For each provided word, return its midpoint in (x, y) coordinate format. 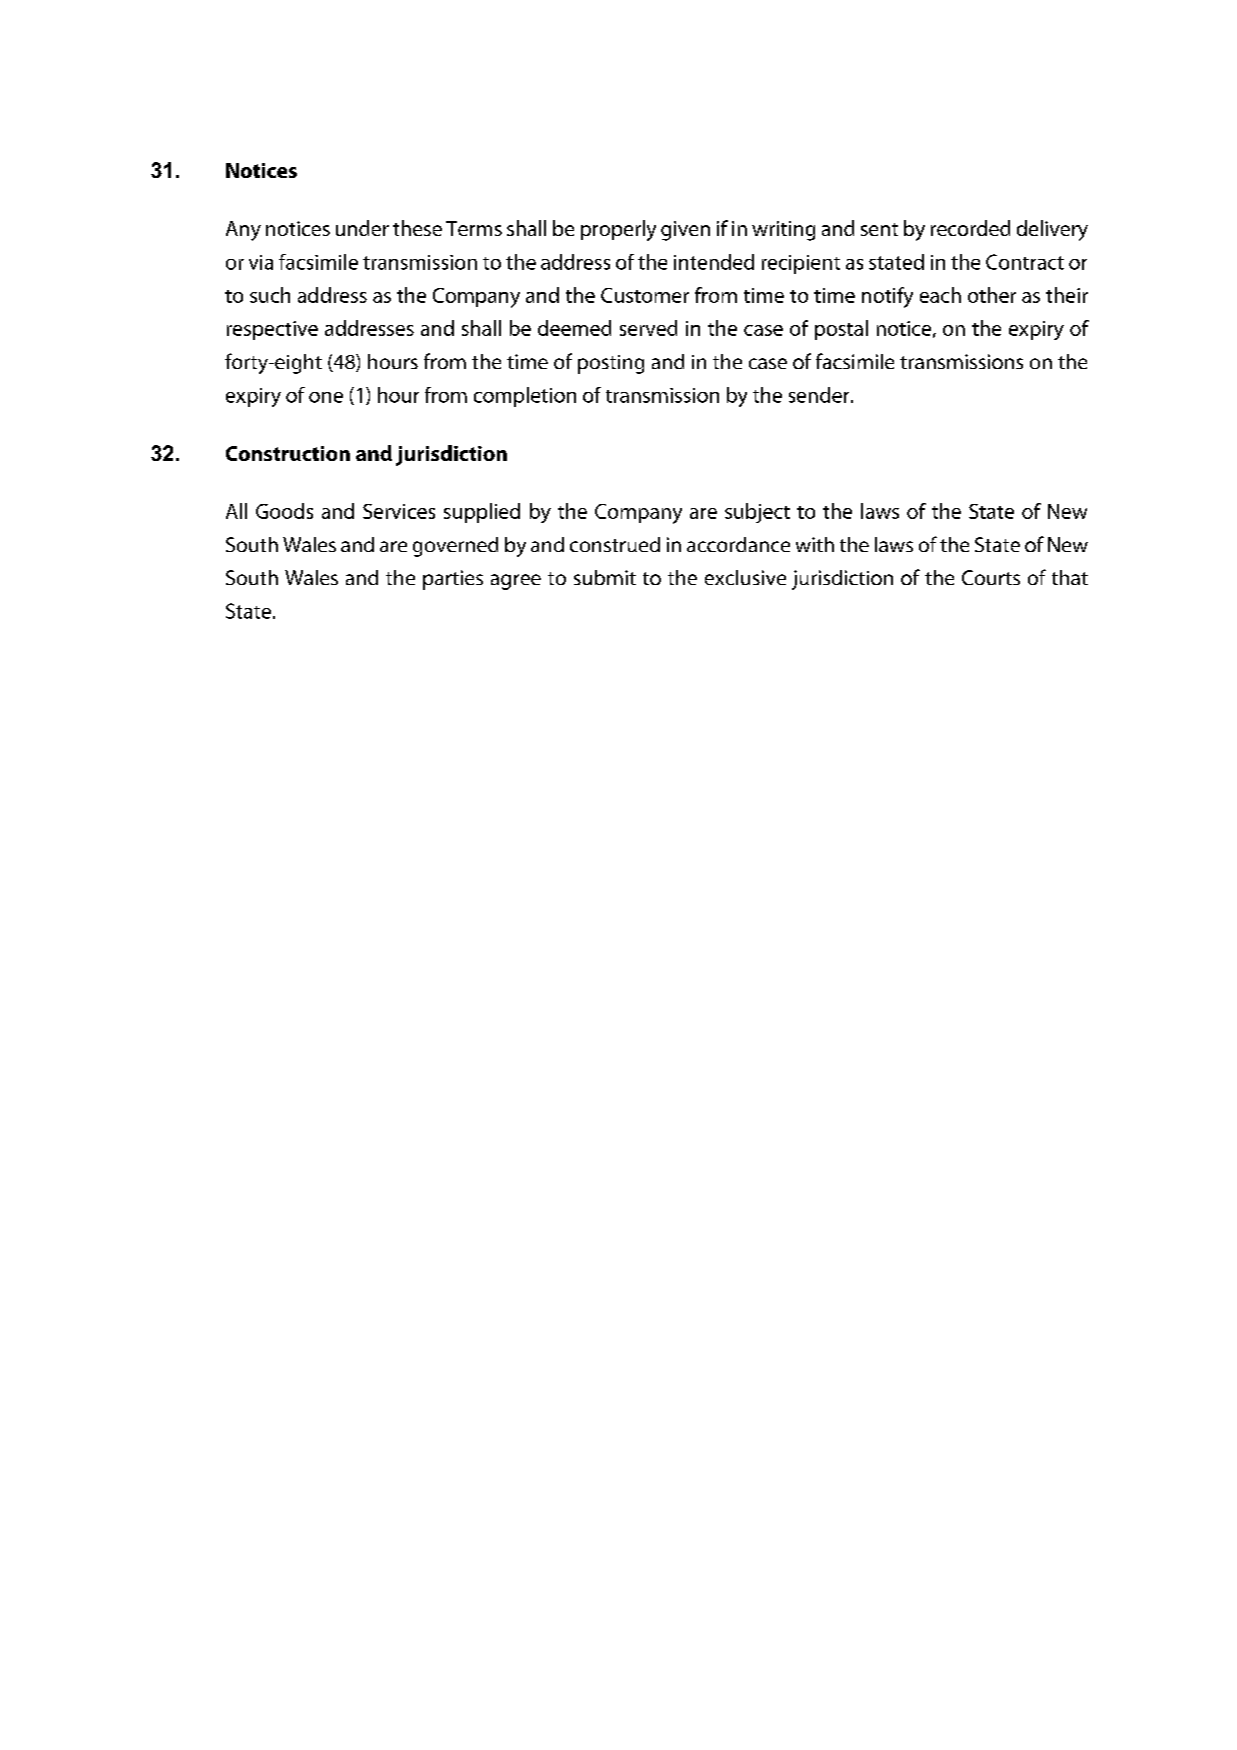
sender (820, 395)
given (685, 231)
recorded (970, 228)
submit (605, 577)
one (326, 397)
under (362, 228)
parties (453, 580)
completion (525, 397)
